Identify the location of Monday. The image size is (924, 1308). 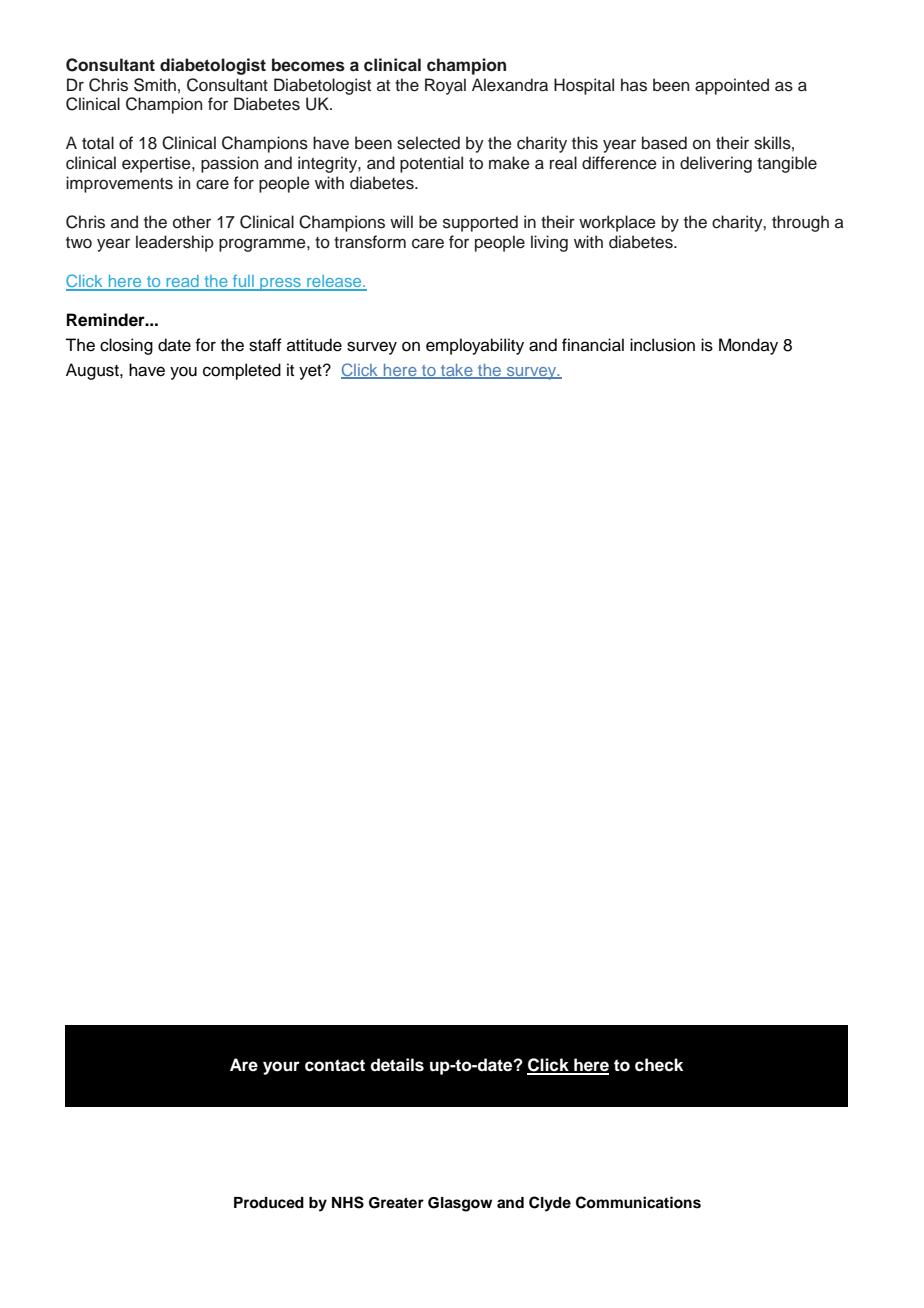
(748, 346).
